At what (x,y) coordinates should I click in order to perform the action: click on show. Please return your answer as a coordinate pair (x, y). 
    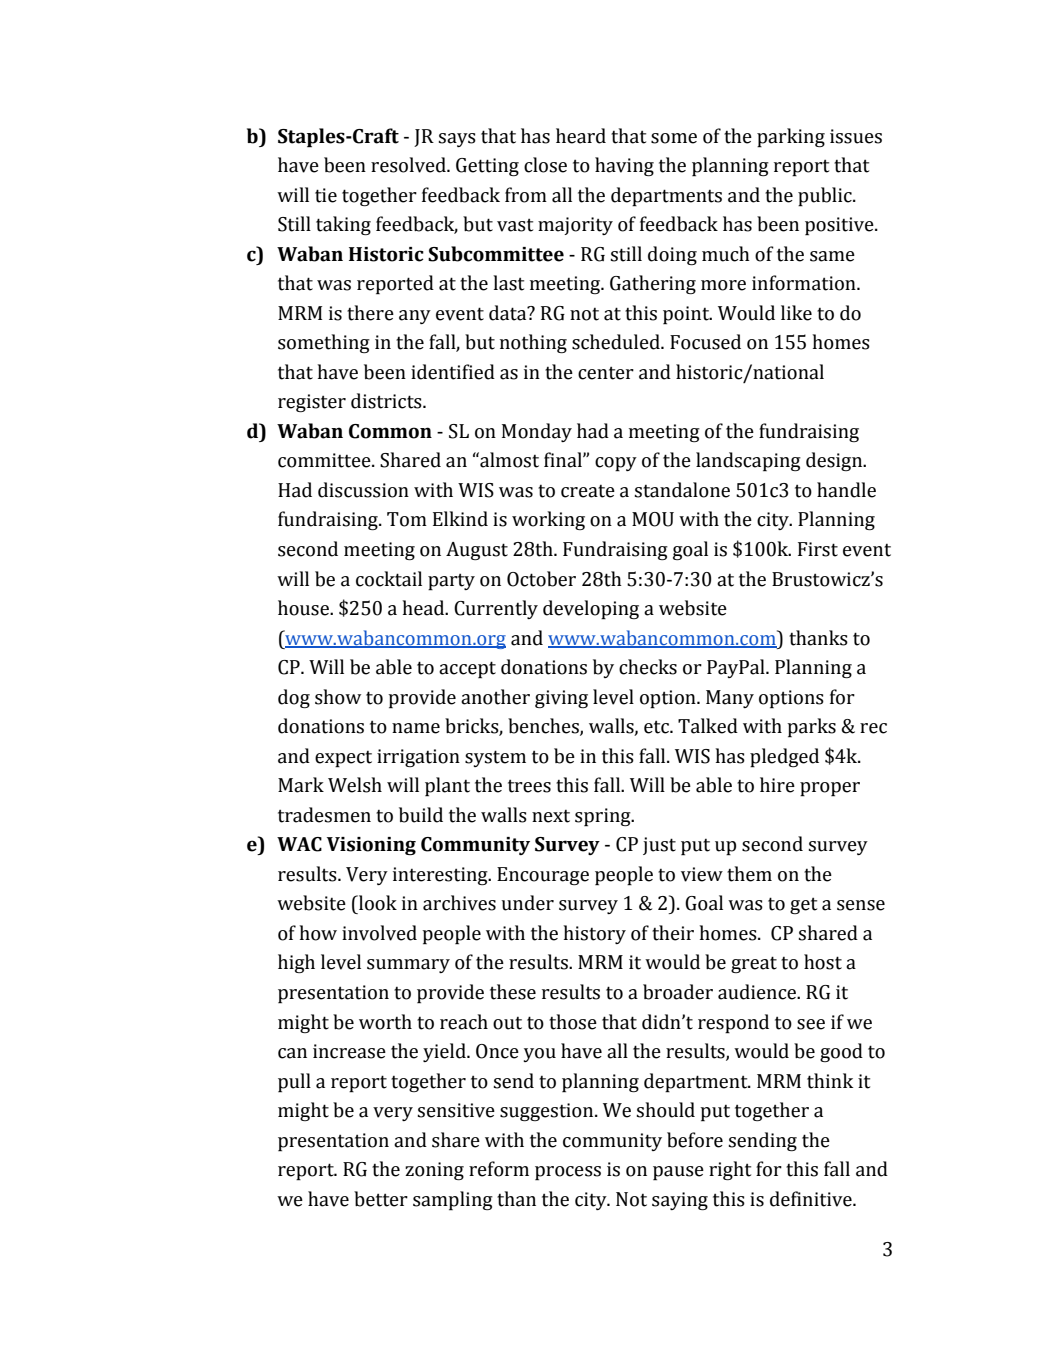
    Looking at the image, I should click on (338, 697).
